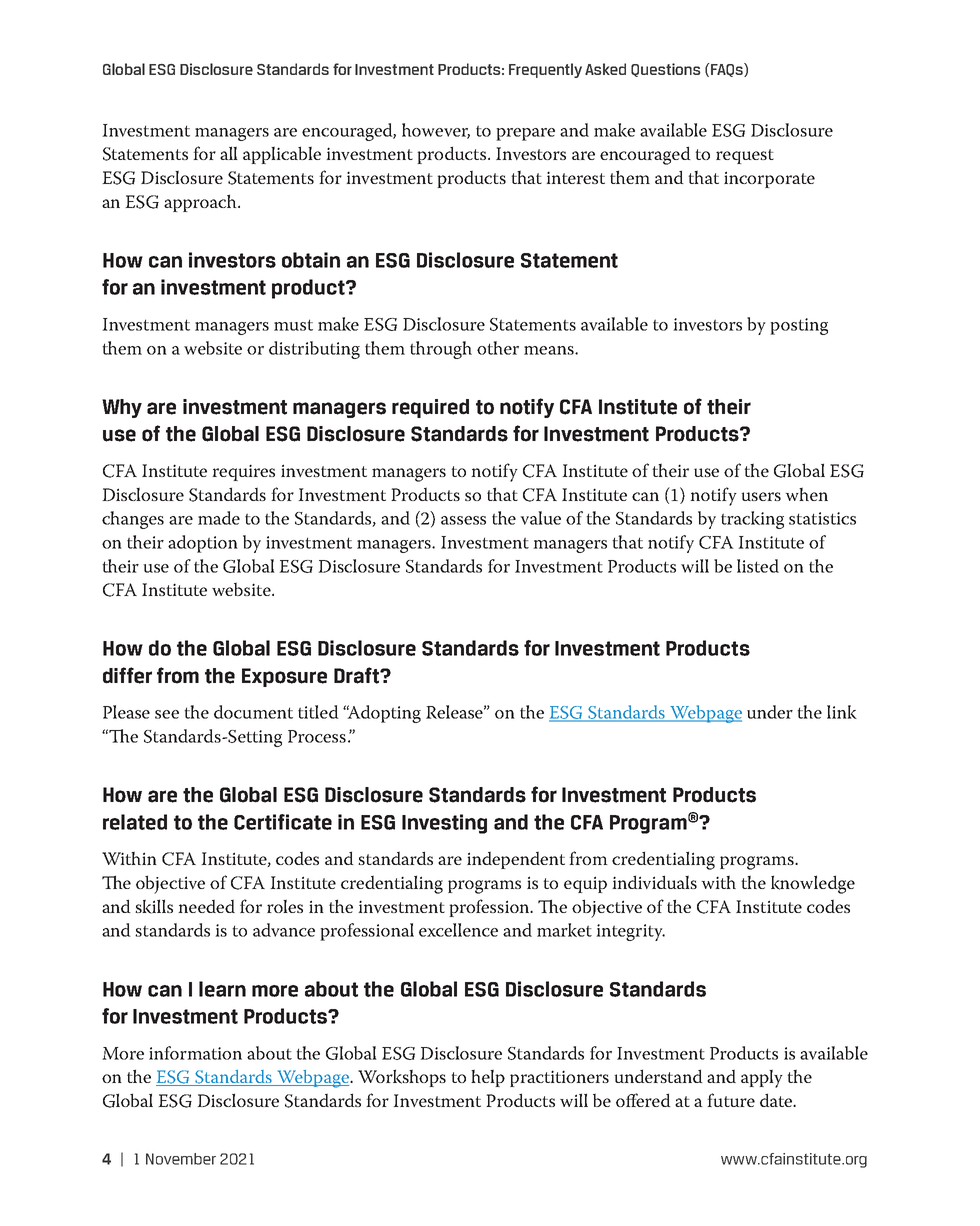  Describe the element at coordinates (229, 153) in the screenshot. I see `all` at that location.
